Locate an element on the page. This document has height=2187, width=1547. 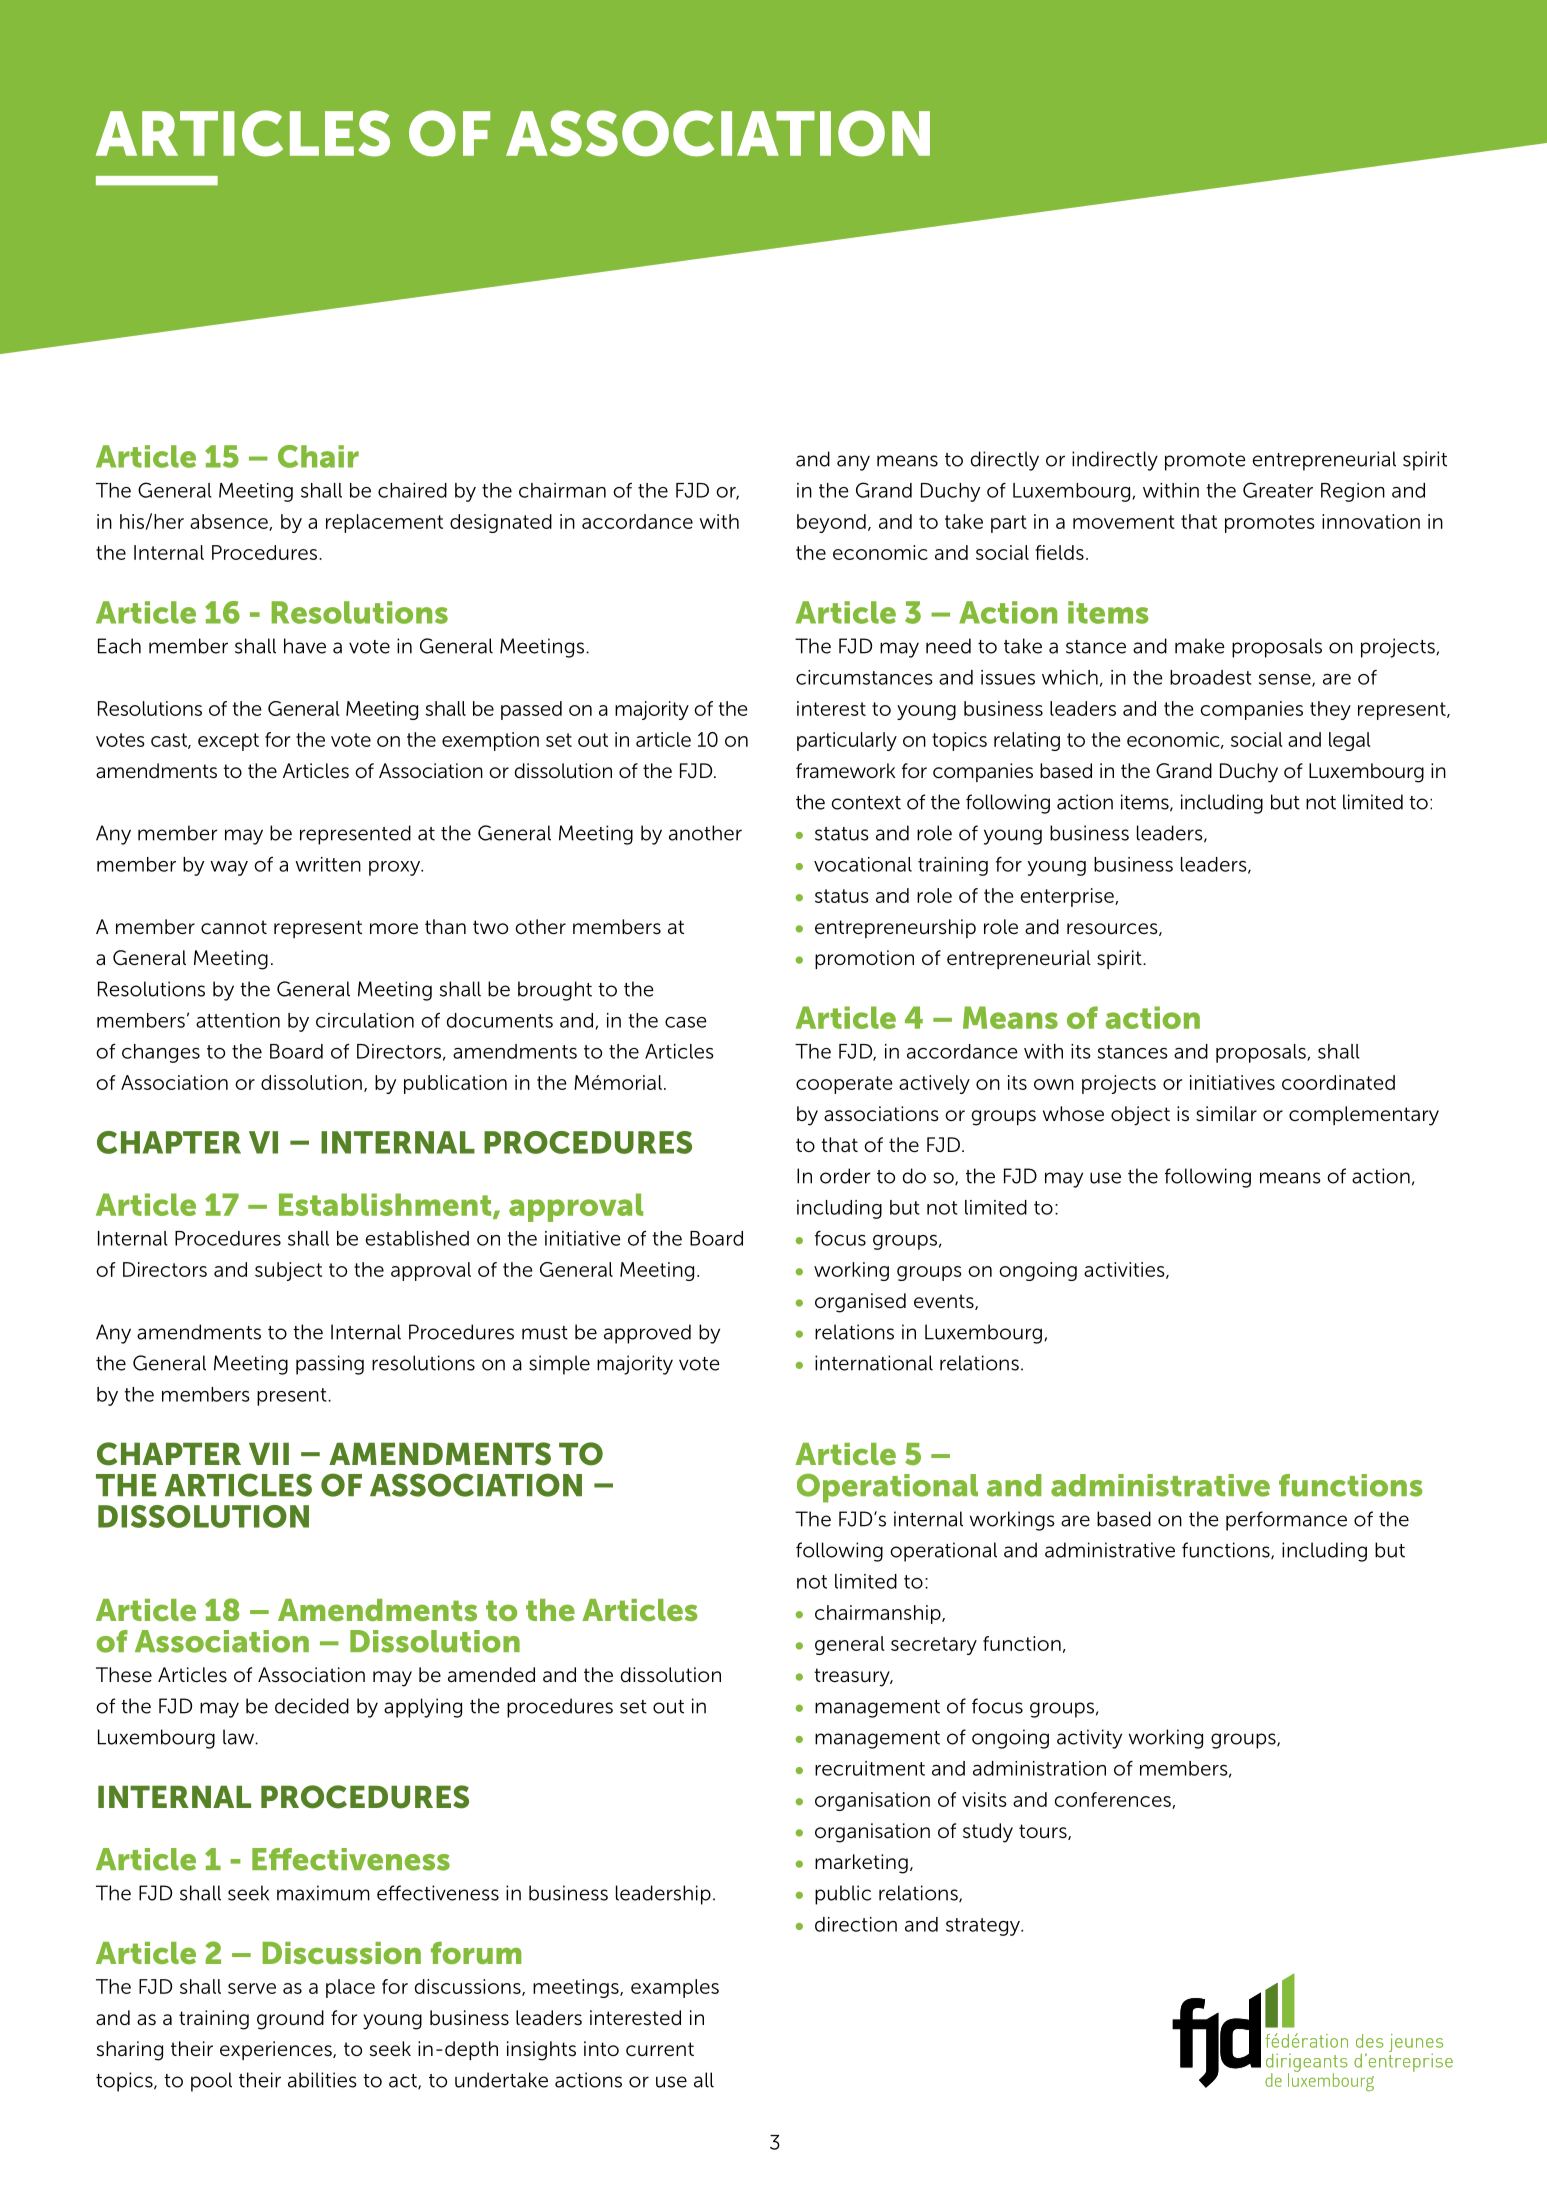
vocational is located at coordinates (863, 864).
